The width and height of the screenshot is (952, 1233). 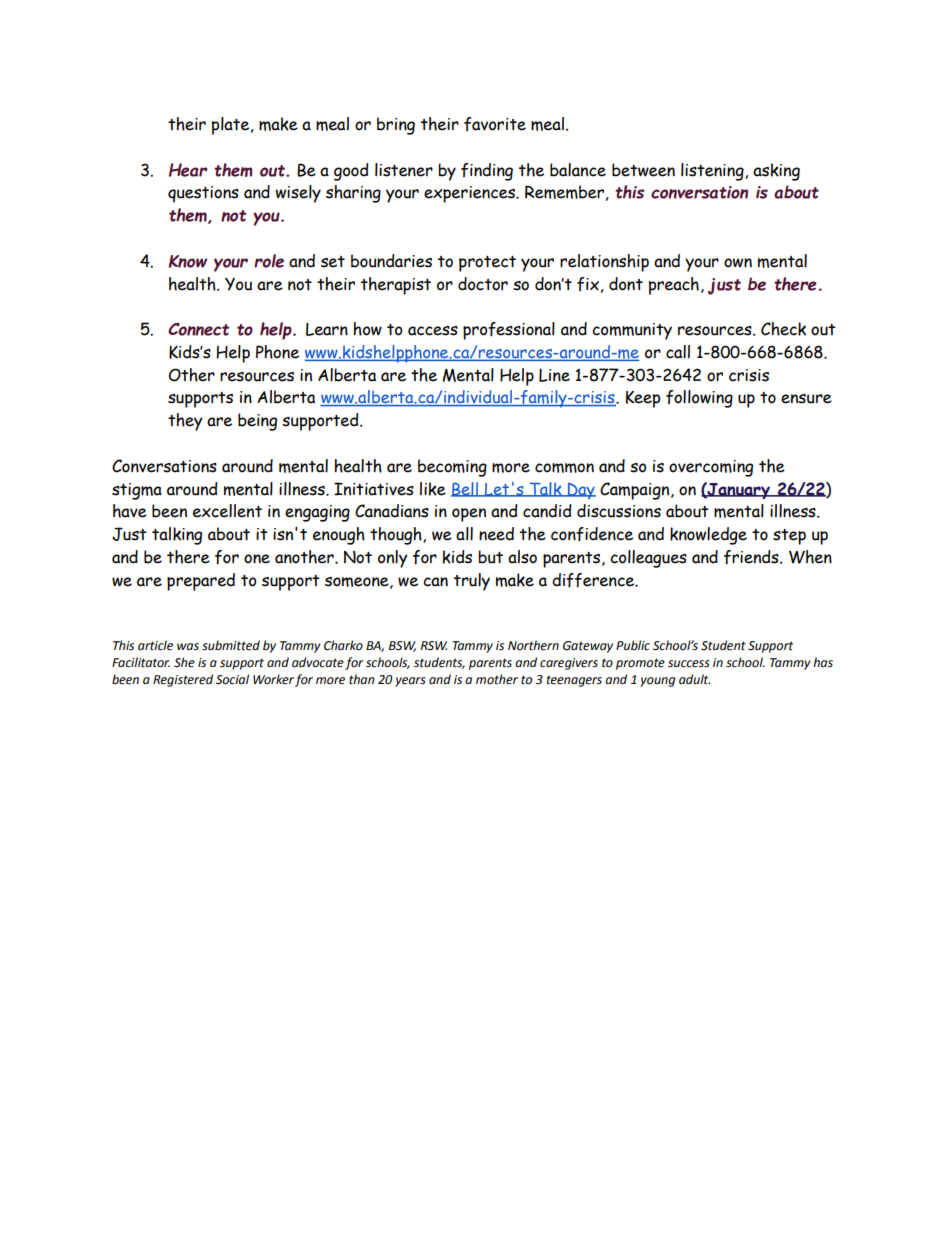 I want to click on role, so click(x=269, y=261).
